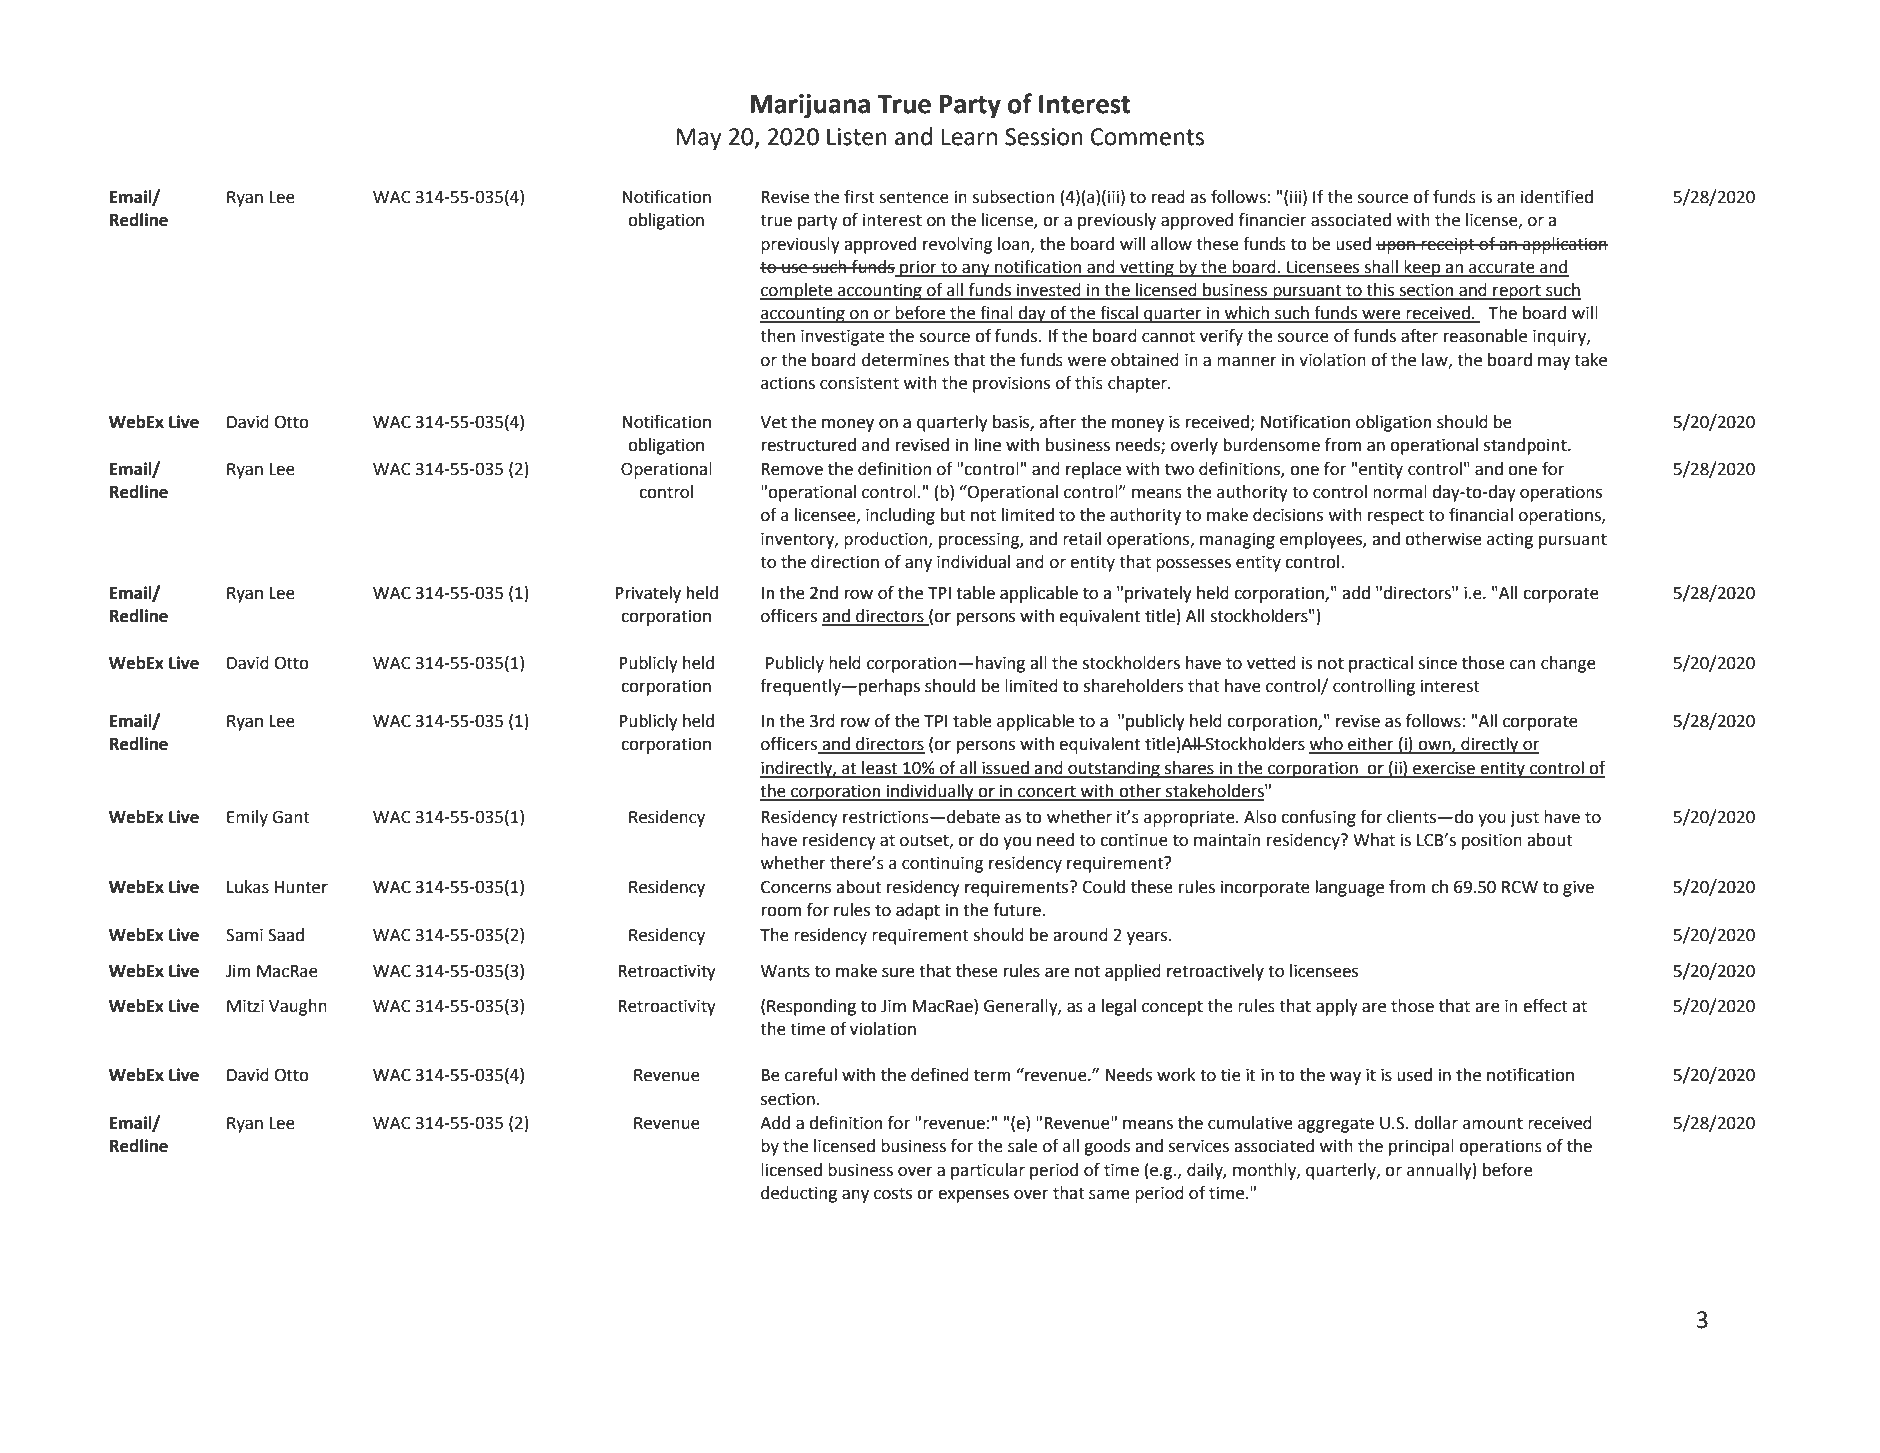 This page has width=1880, height=1453. Describe the element at coordinates (291, 817) in the page. I see `Gant` at that location.
